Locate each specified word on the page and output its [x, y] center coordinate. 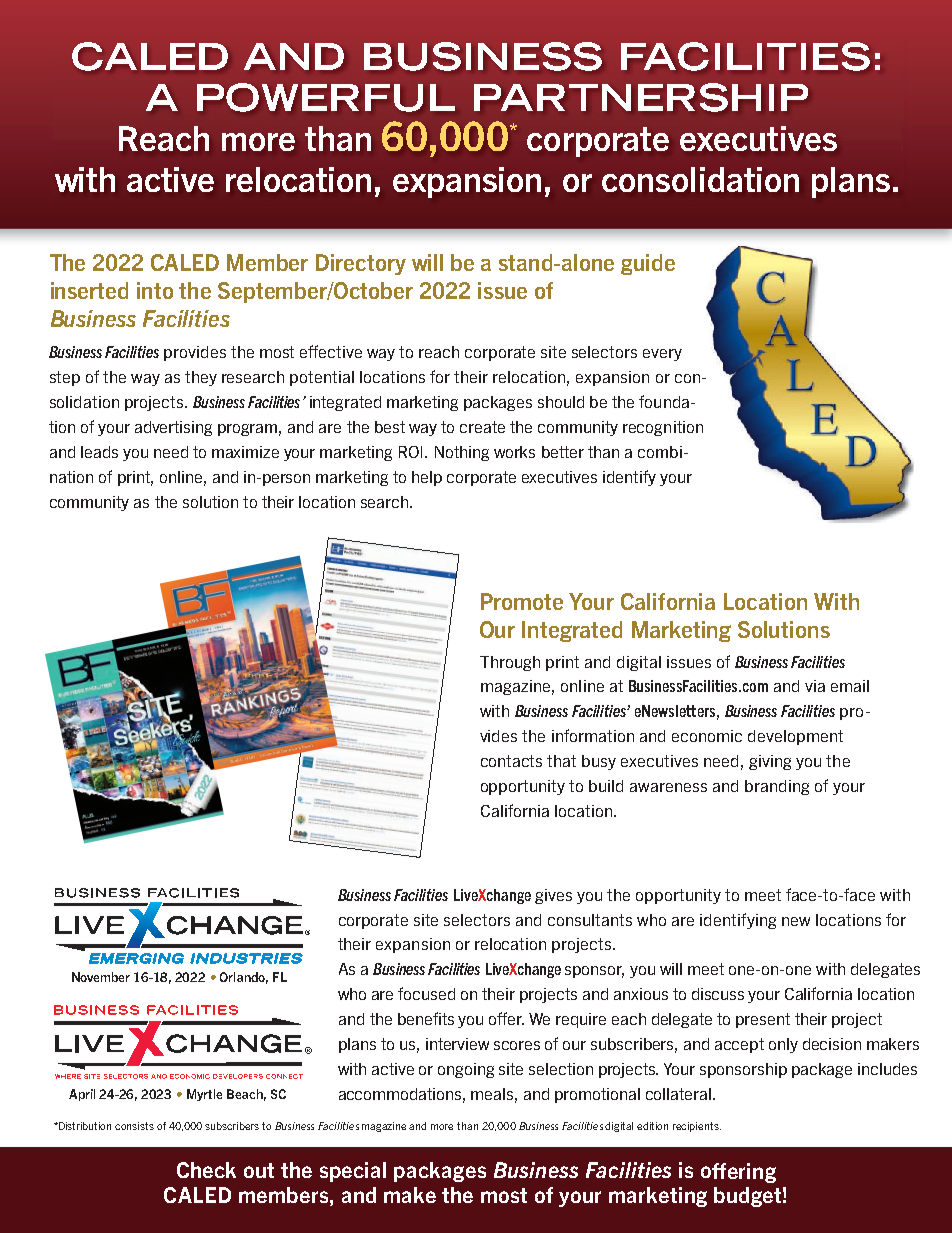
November [101, 977]
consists [134, 1126]
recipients [697, 1127]
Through [510, 663]
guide [648, 264]
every [662, 355]
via [815, 686]
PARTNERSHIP [641, 97]
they [201, 378]
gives [553, 896]
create [482, 427]
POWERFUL [326, 97]
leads [99, 452]
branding [777, 787]
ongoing [466, 1070]
